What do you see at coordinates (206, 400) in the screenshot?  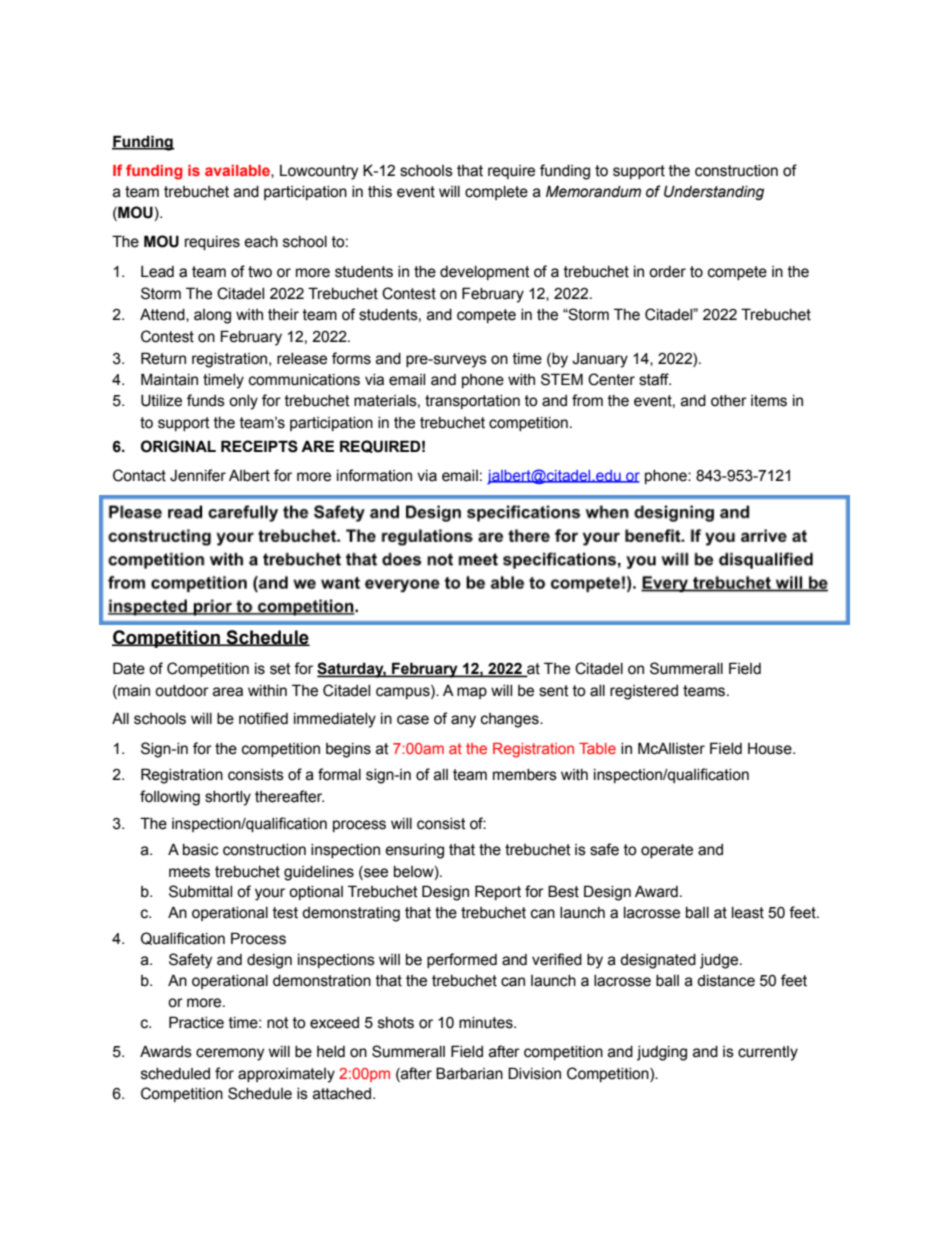 I see `funds` at bounding box center [206, 400].
